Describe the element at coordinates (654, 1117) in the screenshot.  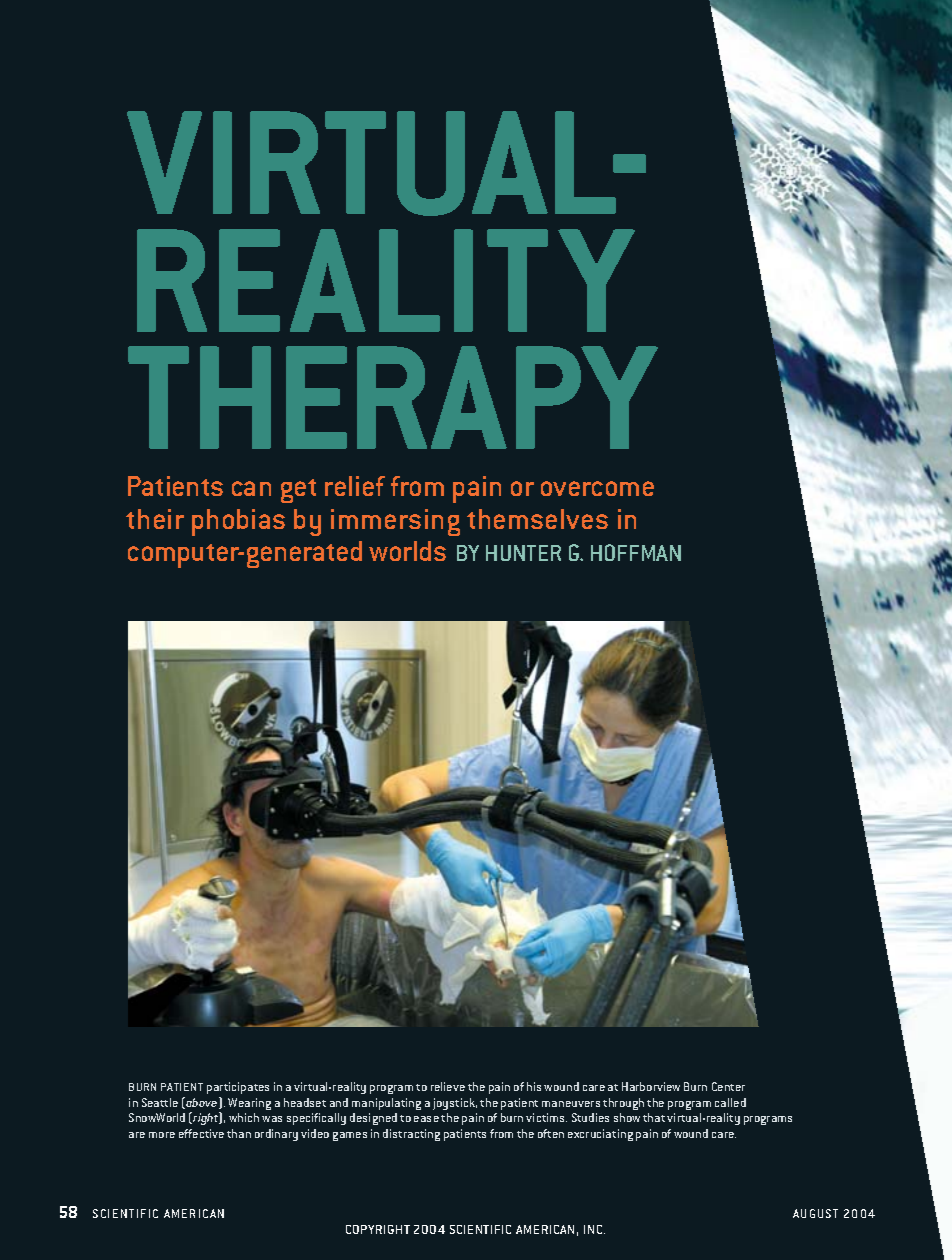
I see `that` at that location.
